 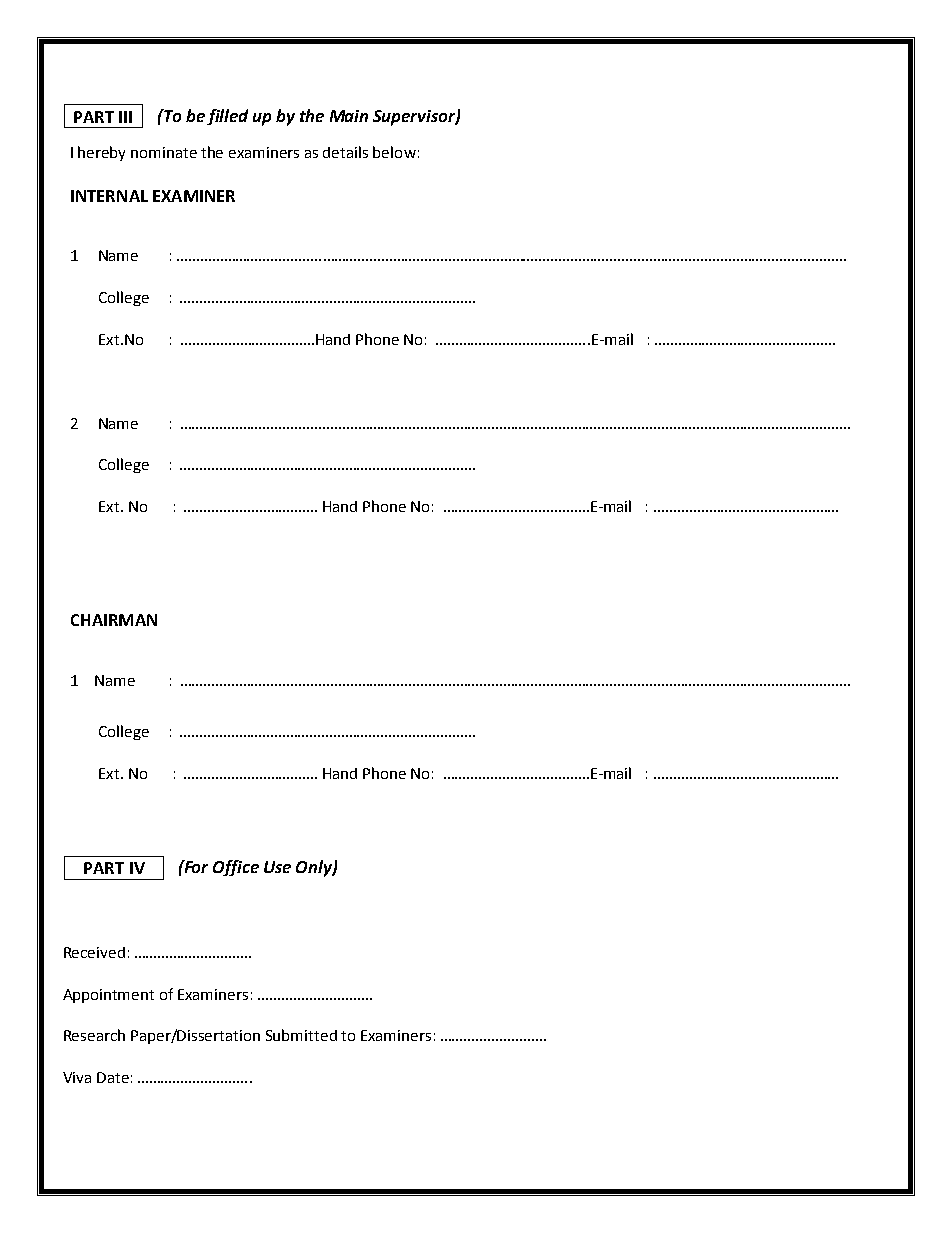 What do you see at coordinates (345, 152) in the document?
I see `details` at bounding box center [345, 152].
